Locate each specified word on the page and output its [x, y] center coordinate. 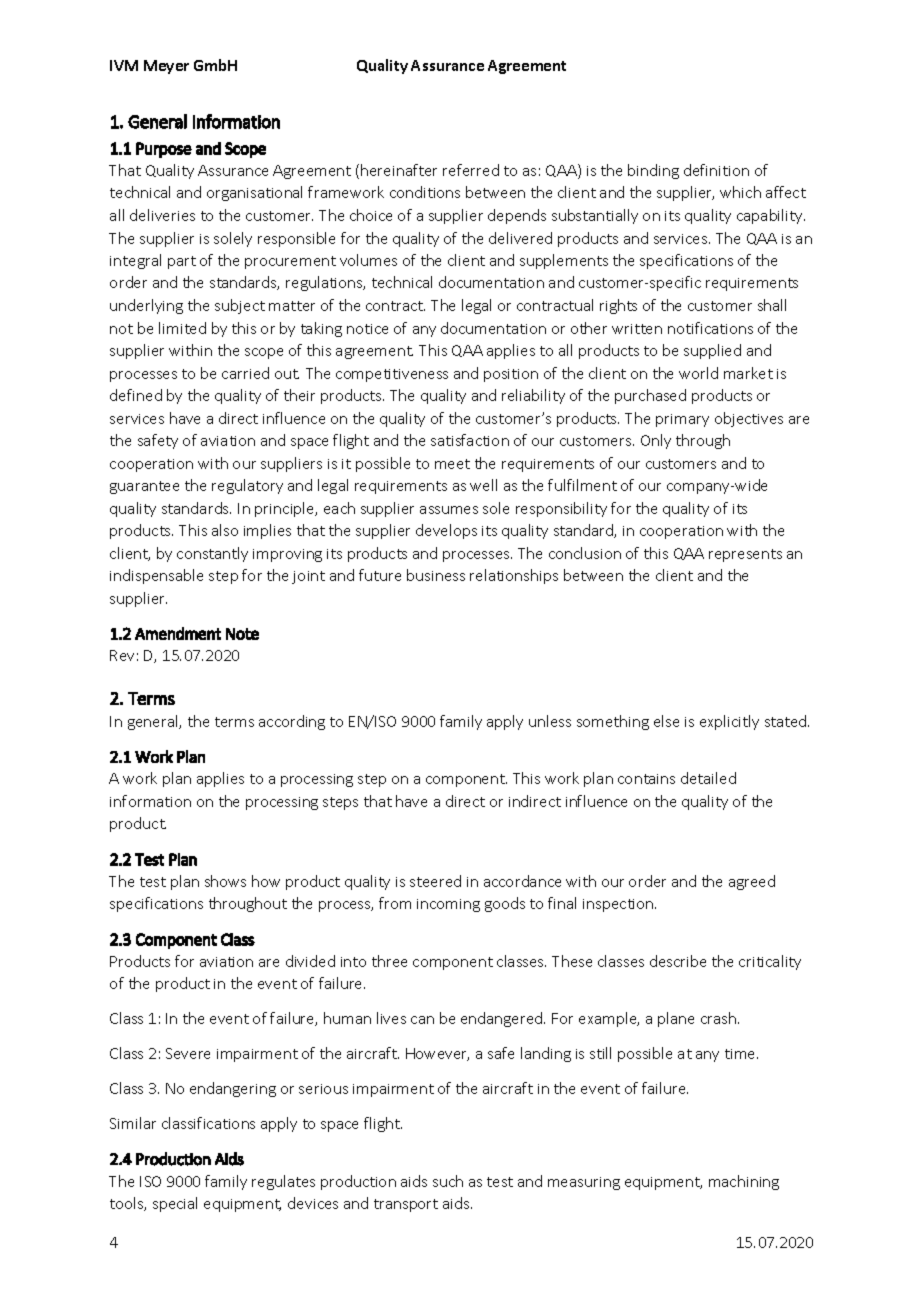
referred [471, 170]
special [175, 1204]
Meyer [166, 67]
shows [225, 881]
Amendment [178, 633]
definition [716, 170]
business [436, 575]
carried [245, 373]
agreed [752, 882]
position [511, 375]
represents [745, 555]
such [448, 1181]
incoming [448, 905]
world [698, 373]
